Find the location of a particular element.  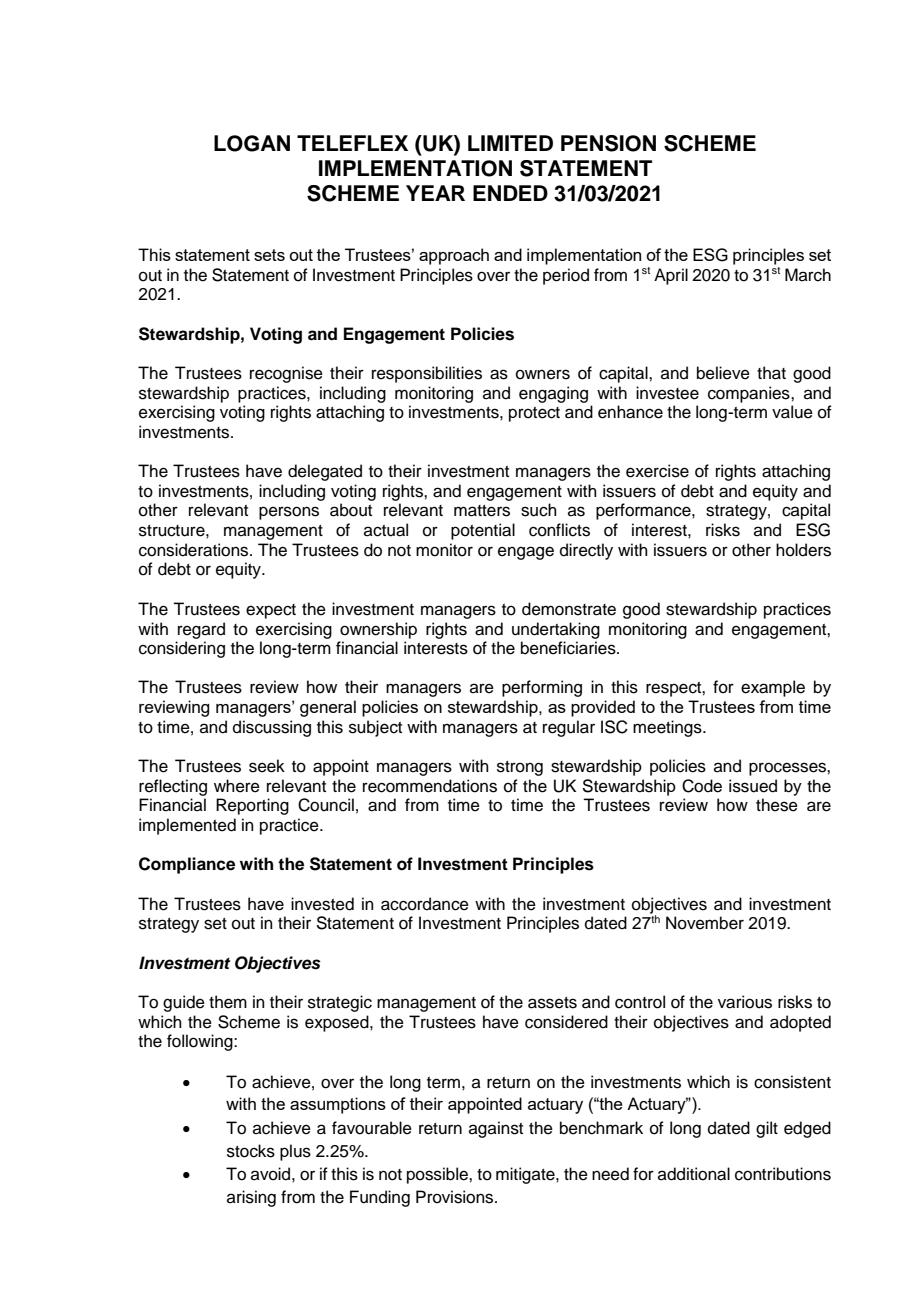

stocks is located at coordinates (251, 1151).
